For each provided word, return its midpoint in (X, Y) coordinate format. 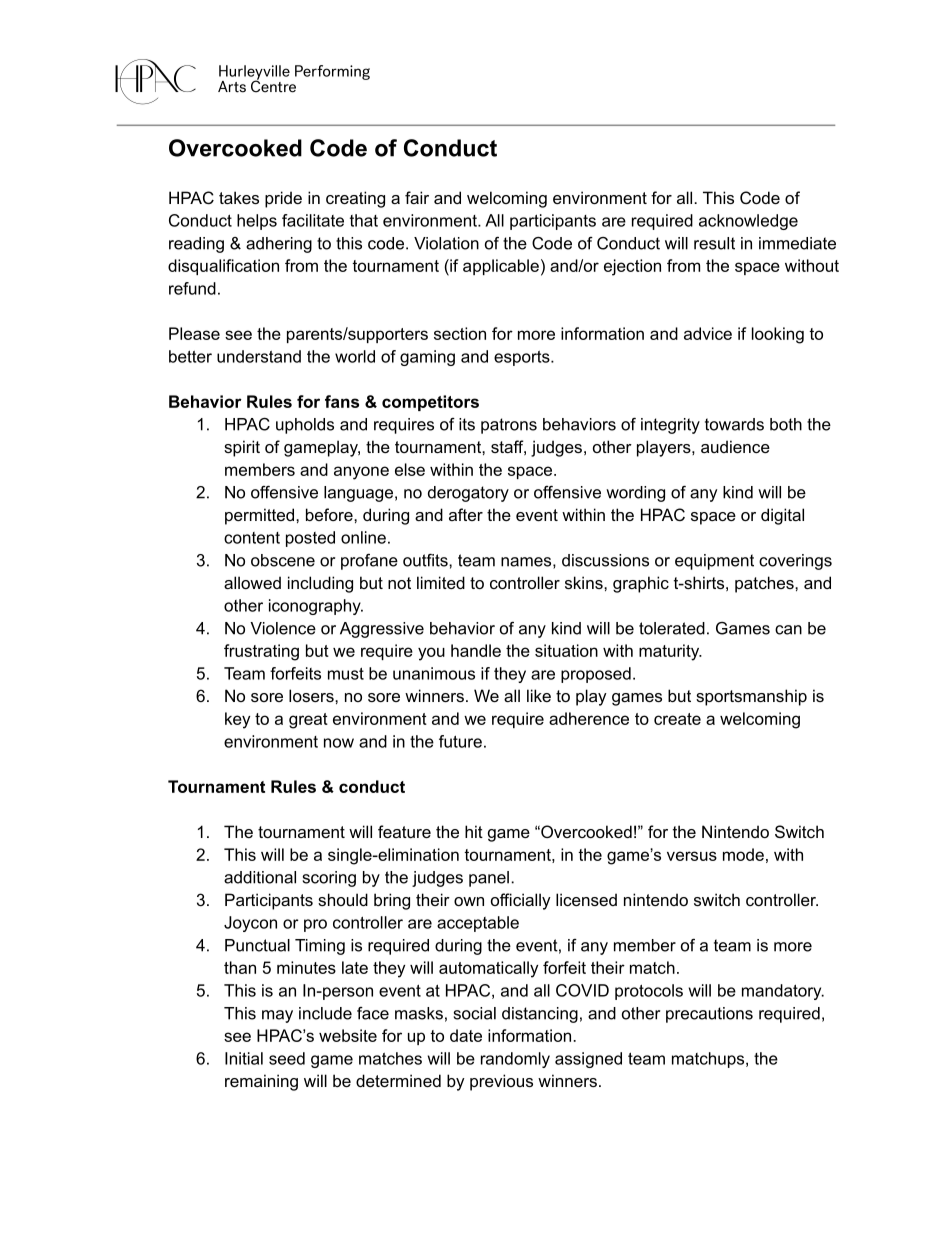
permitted (261, 516)
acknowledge (748, 222)
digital (782, 516)
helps (257, 222)
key (237, 720)
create (677, 719)
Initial (244, 1058)
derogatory (468, 494)
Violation (446, 243)
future (460, 741)
